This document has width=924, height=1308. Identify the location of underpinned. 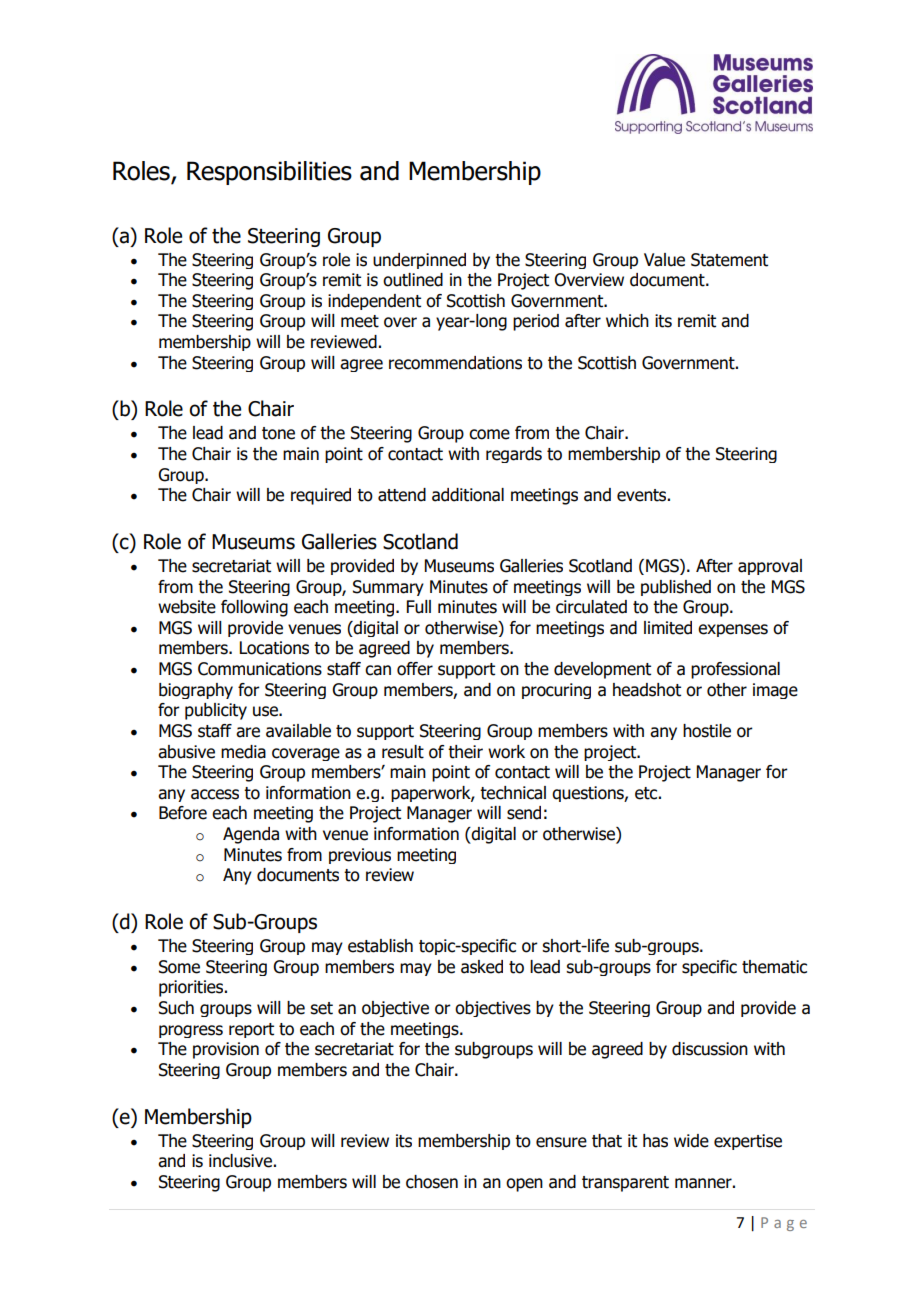
(419, 261).
